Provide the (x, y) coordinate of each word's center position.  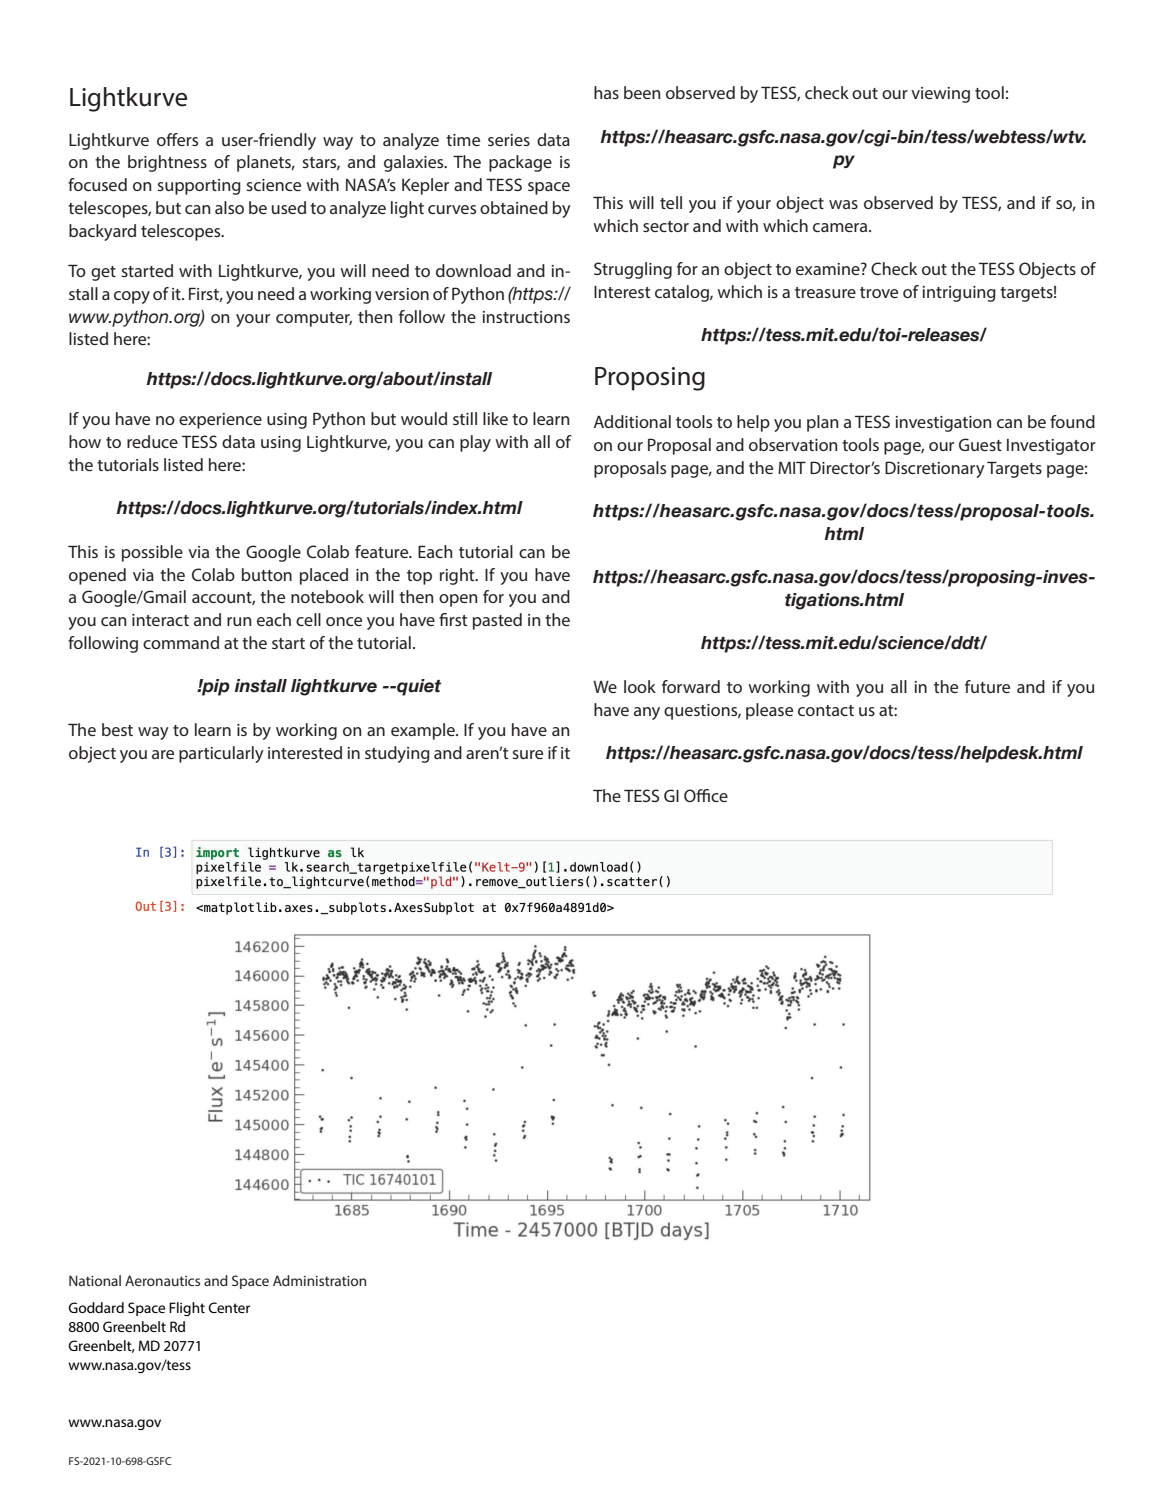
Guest (980, 444)
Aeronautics (162, 1280)
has (606, 92)
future (987, 686)
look (640, 686)
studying (397, 754)
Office (706, 795)
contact (826, 710)
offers (177, 139)
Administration (319, 1280)
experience (220, 421)
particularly (221, 754)
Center (229, 1307)
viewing (940, 95)
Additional (632, 421)
